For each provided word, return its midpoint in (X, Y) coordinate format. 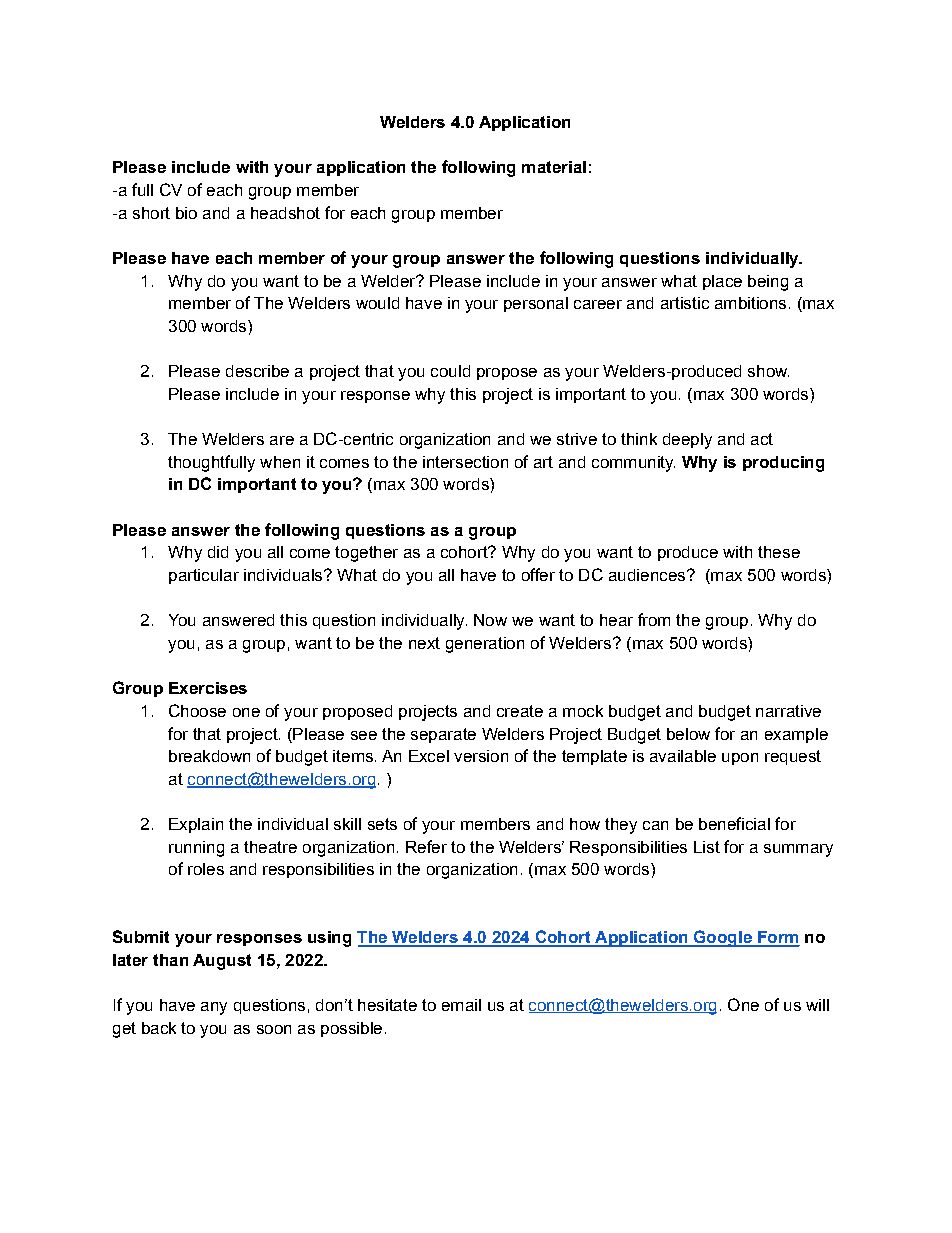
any (214, 1008)
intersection (465, 462)
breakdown (209, 756)
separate (443, 735)
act (762, 439)
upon (740, 759)
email (461, 1005)
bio (186, 213)
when (280, 462)
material (554, 167)
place (722, 282)
